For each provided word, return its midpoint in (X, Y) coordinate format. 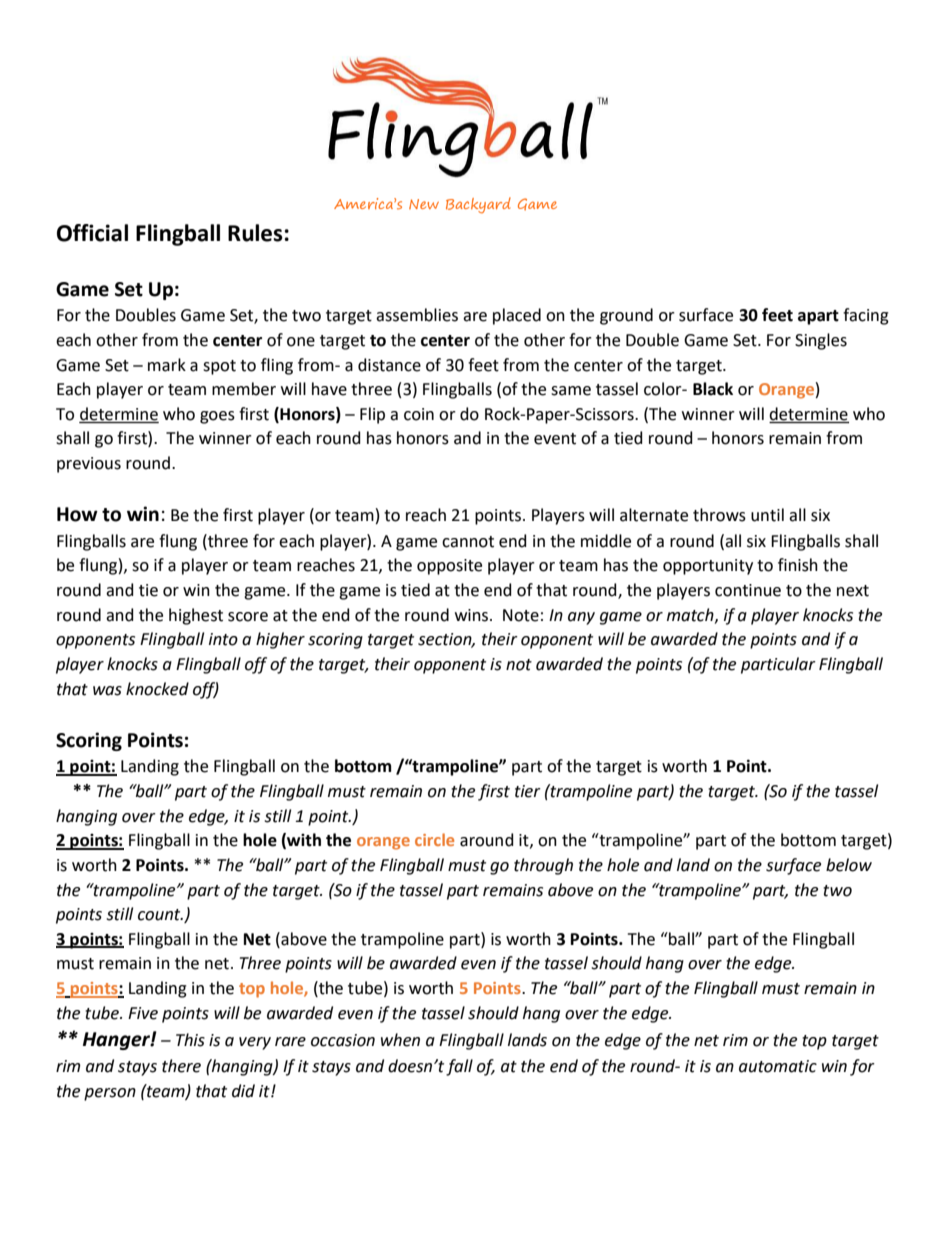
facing (866, 316)
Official (92, 233)
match (691, 615)
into (223, 639)
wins (473, 615)
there (181, 1066)
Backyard (478, 205)
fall (459, 1067)
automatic (778, 1066)
